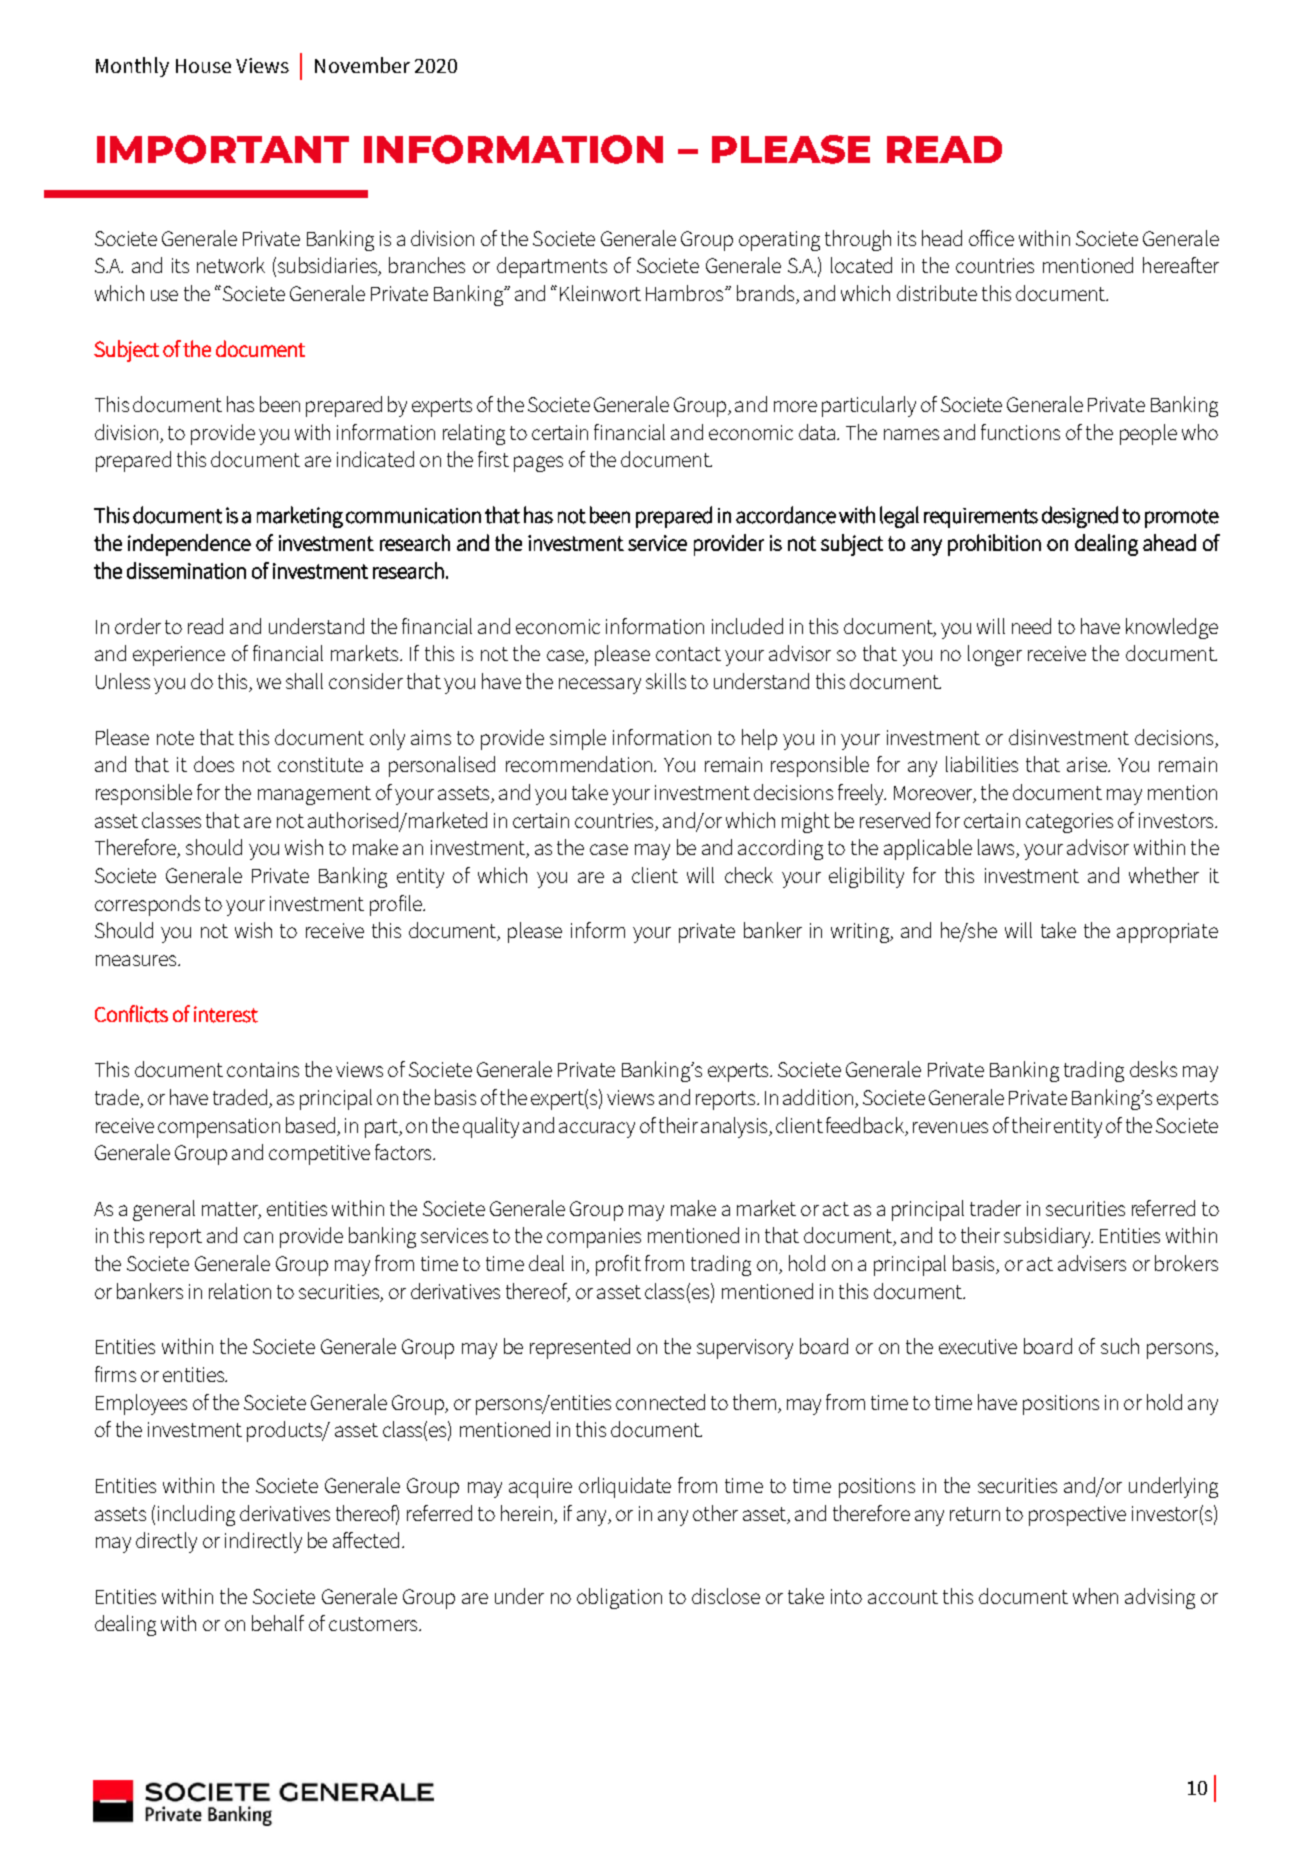 The image size is (1312, 1856). Describe the element at coordinates (1069, 823) in the screenshot. I see `categories` at that location.
